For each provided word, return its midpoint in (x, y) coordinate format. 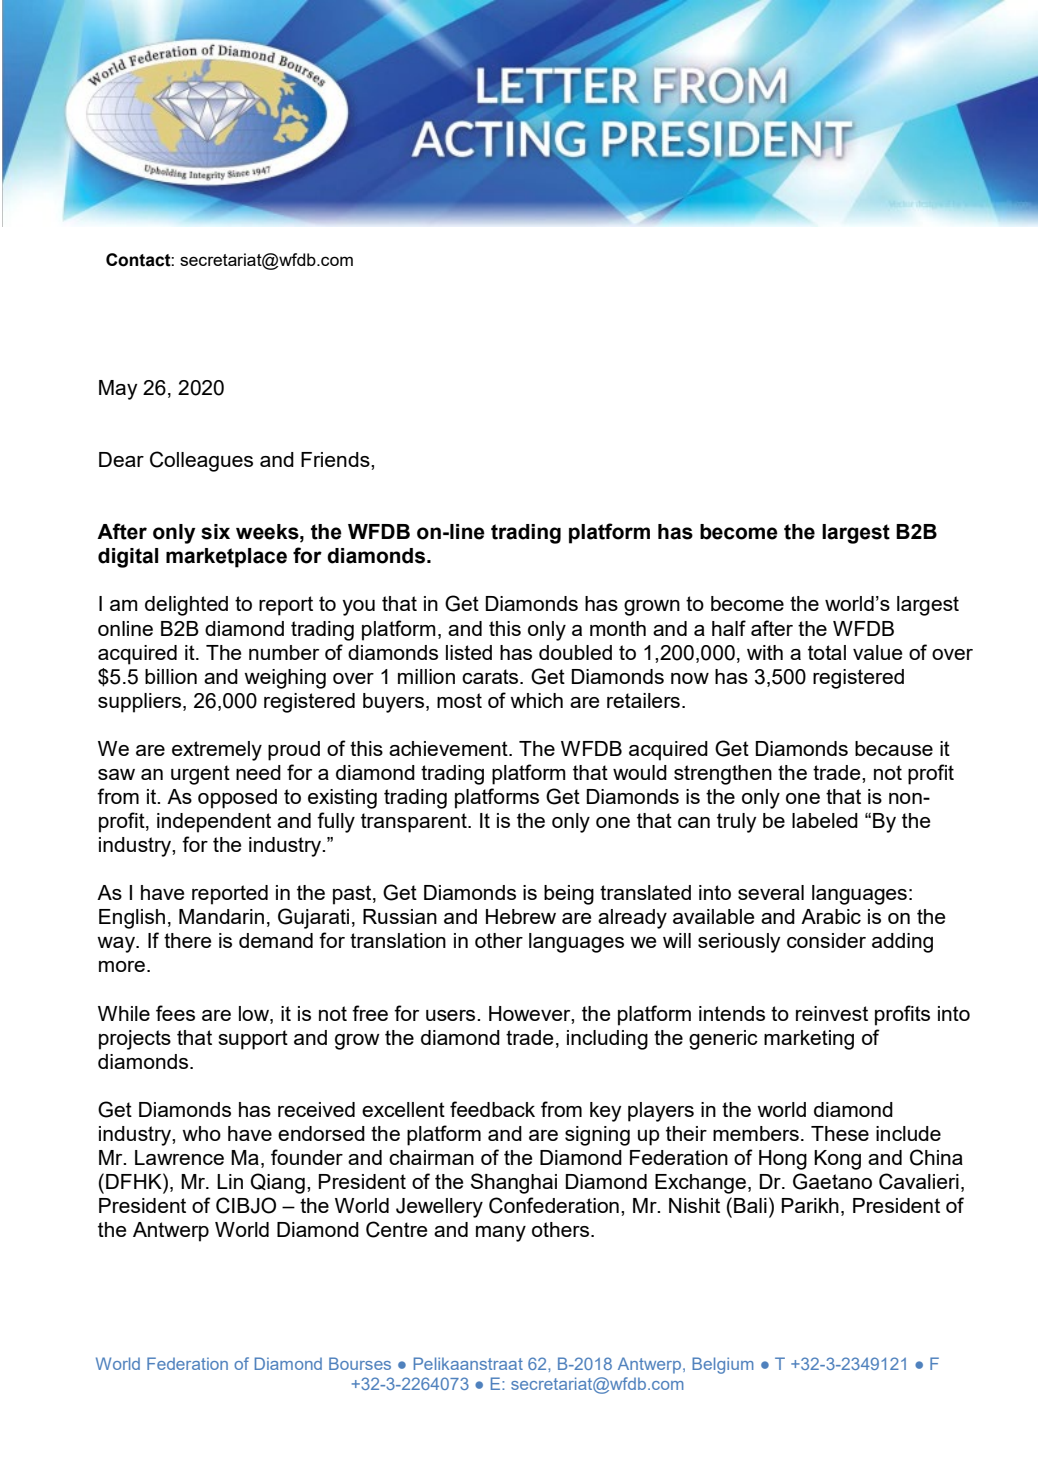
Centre (396, 1229)
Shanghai (514, 1183)
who (201, 1133)
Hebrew (521, 916)
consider (826, 940)
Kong (837, 1160)
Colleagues (201, 461)
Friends (336, 459)
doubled (575, 652)
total (827, 652)
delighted (186, 606)
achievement (449, 748)
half (729, 628)
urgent (200, 775)
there (187, 940)
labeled (825, 820)
